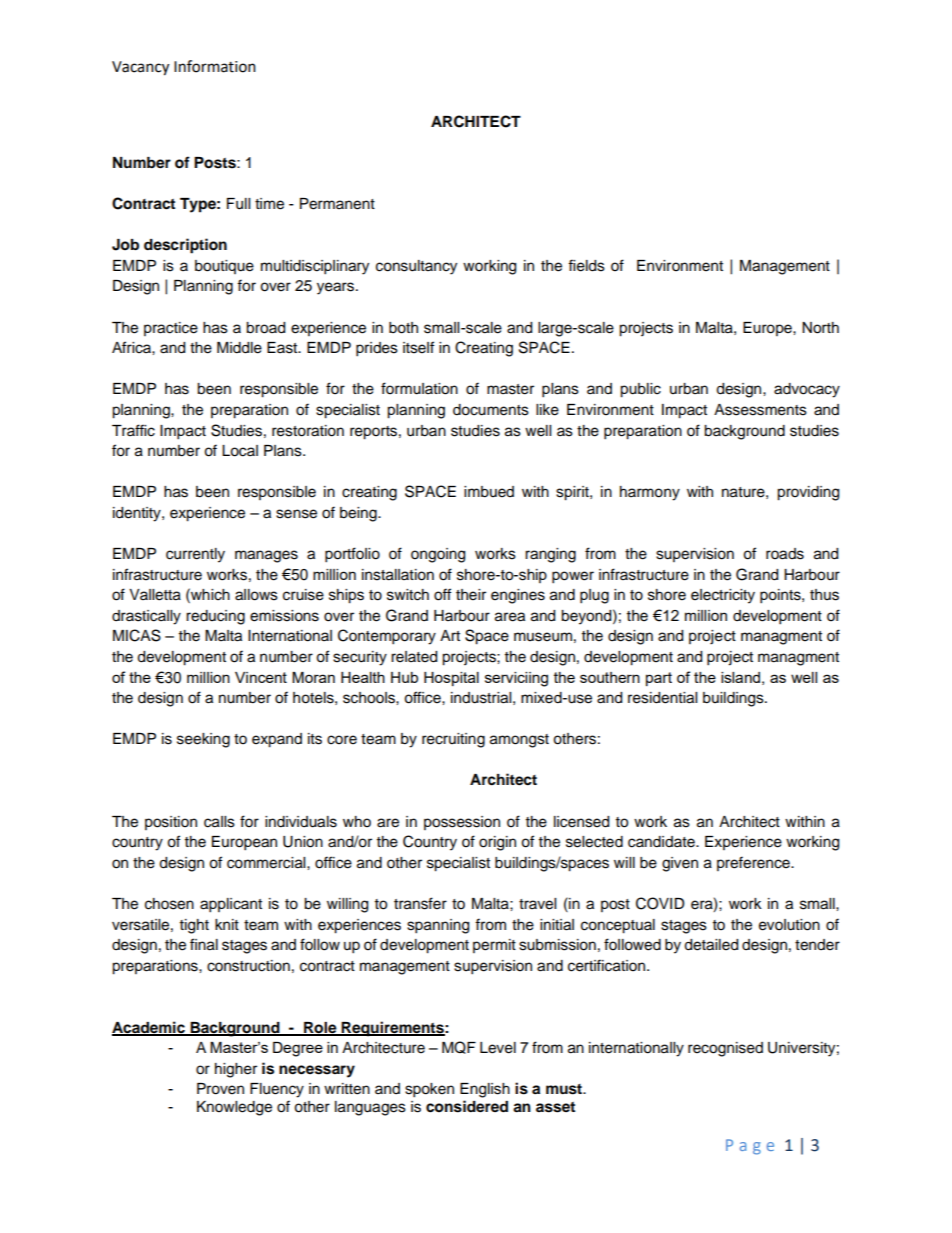 The image size is (952, 1233). Describe the element at coordinates (485, 1090) in the image. I see `English` at that location.
